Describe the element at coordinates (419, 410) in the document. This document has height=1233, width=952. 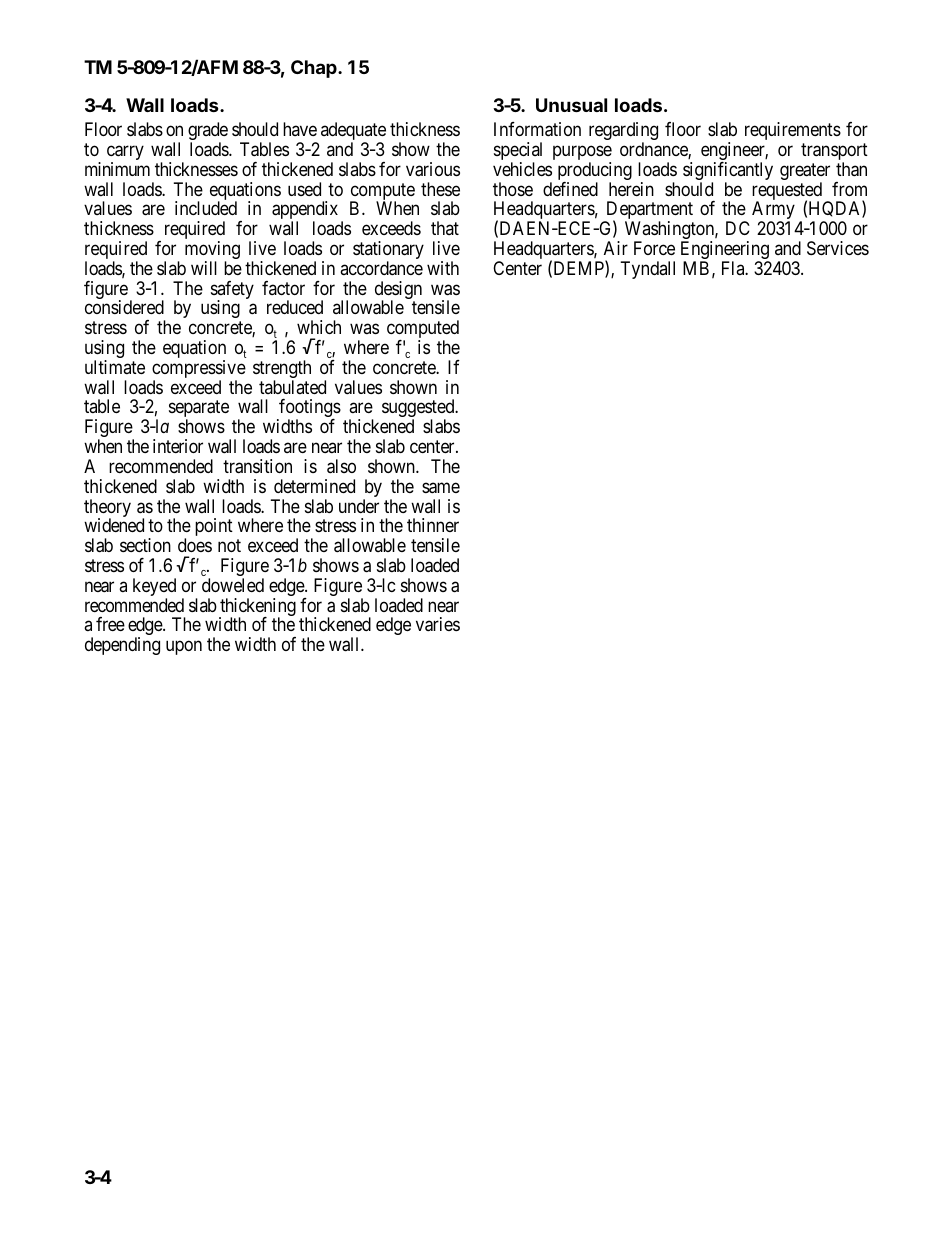
I see `suggested` at that location.
